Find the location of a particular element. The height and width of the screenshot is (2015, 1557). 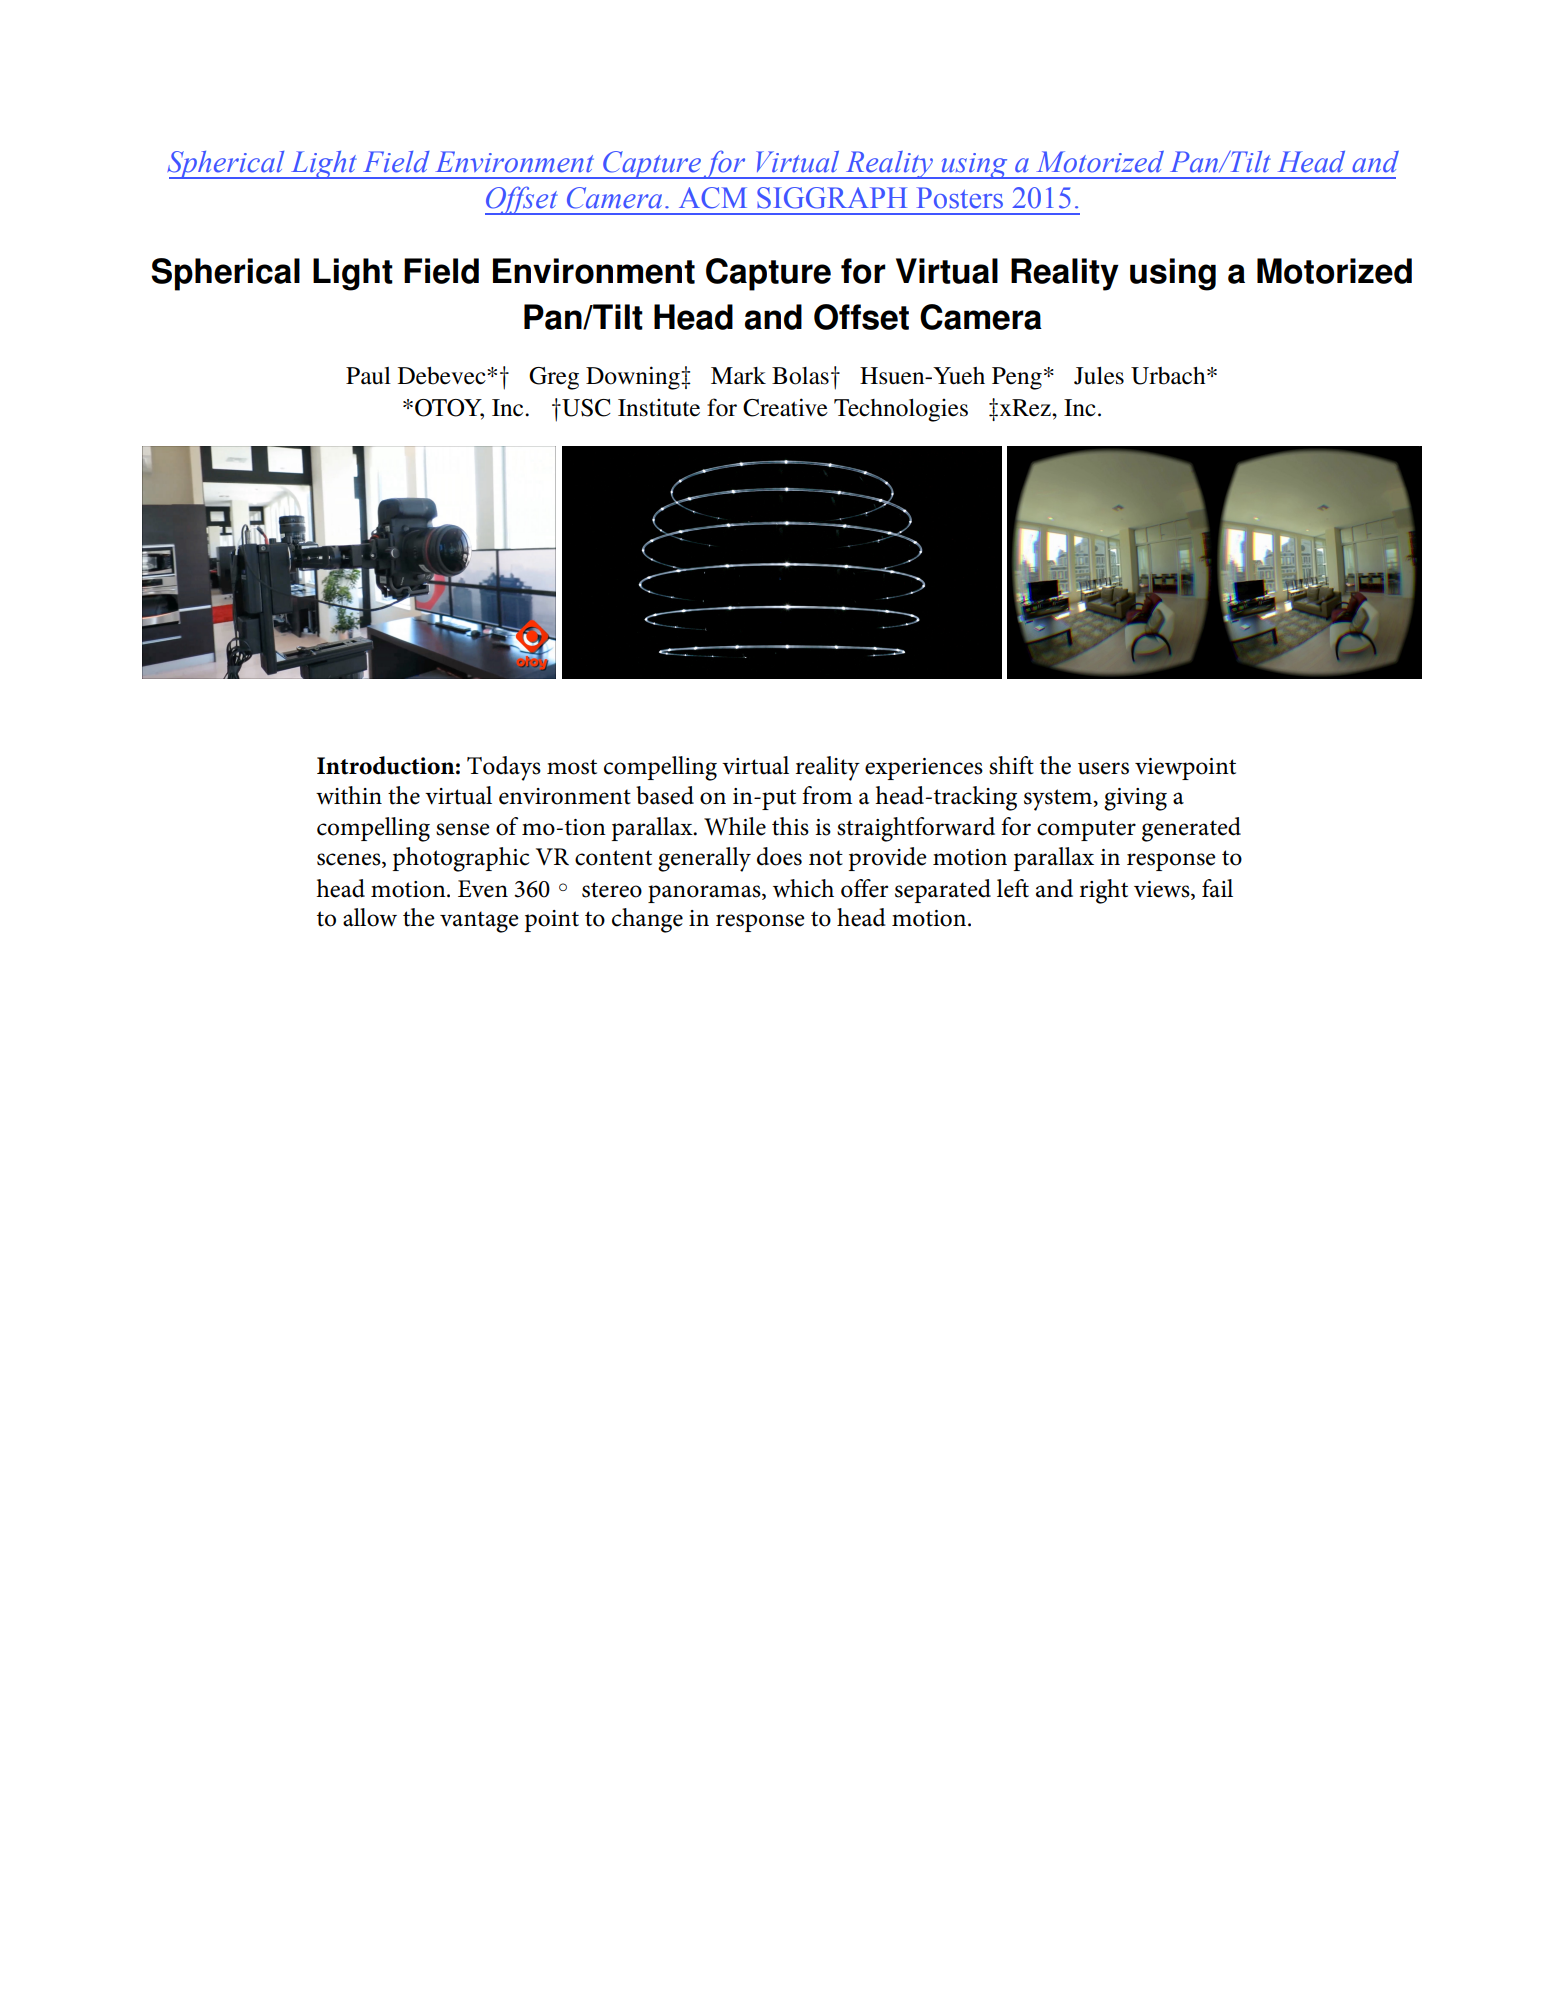

Todays is located at coordinates (504, 768).
